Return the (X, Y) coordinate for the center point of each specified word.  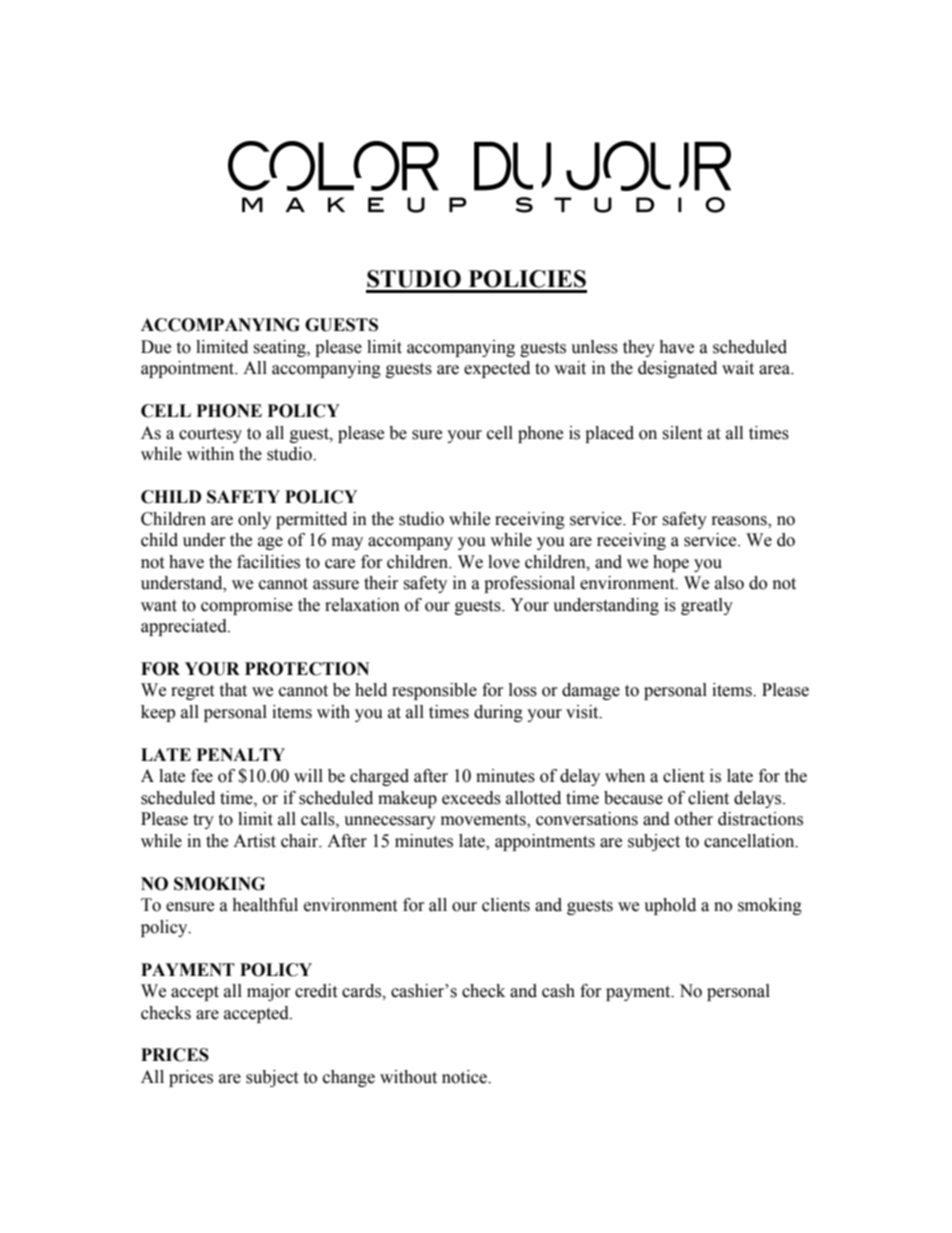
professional (529, 584)
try (203, 821)
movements (484, 821)
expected (497, 369)
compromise (247, 606)
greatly (707, 606)
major (269, 992)
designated (677, 369)
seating (280, 348)
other (694, 819)
